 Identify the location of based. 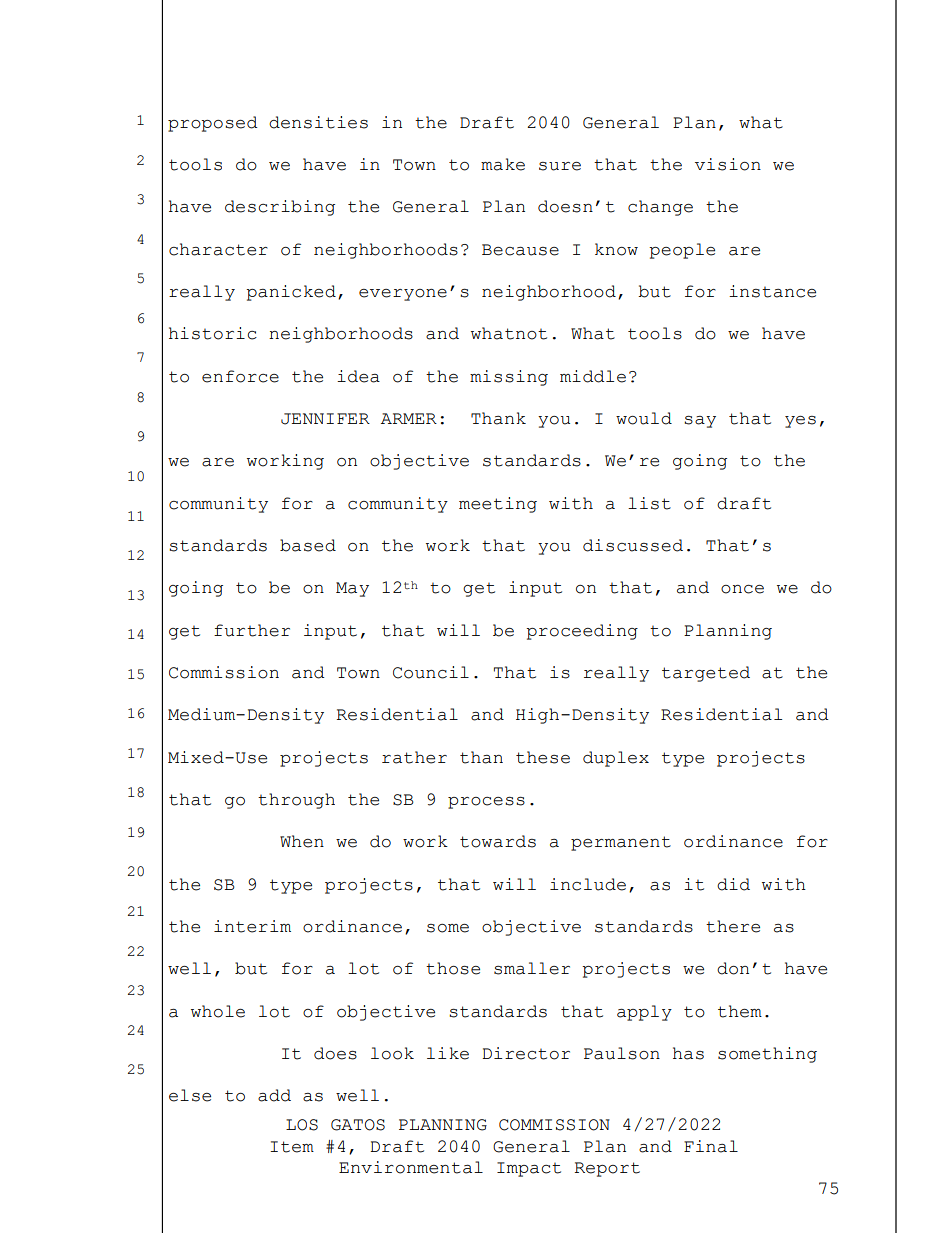
(308, 545).
